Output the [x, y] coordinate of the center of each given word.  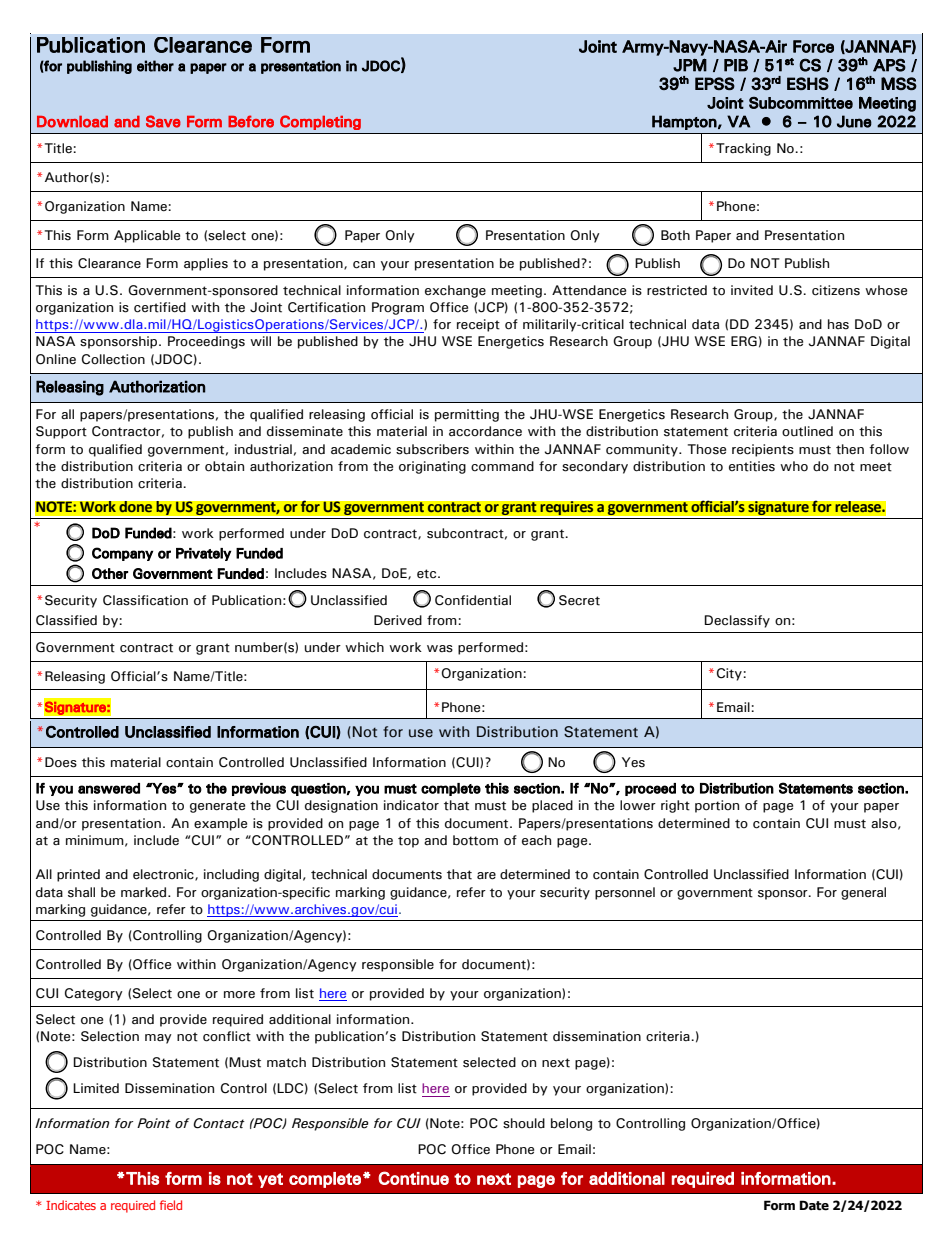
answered [109, 788]
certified [160, 307]
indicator [411, 805]
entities [752, 466]
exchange [455, 291]
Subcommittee [801, 103]
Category [94, 994]
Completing [320, 122]
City [729, 674]
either [155, 66]
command [502, 466]
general [863, 893]
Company [122, 554]
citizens [836, 290]
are [486, 876]
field [171, 1205]
